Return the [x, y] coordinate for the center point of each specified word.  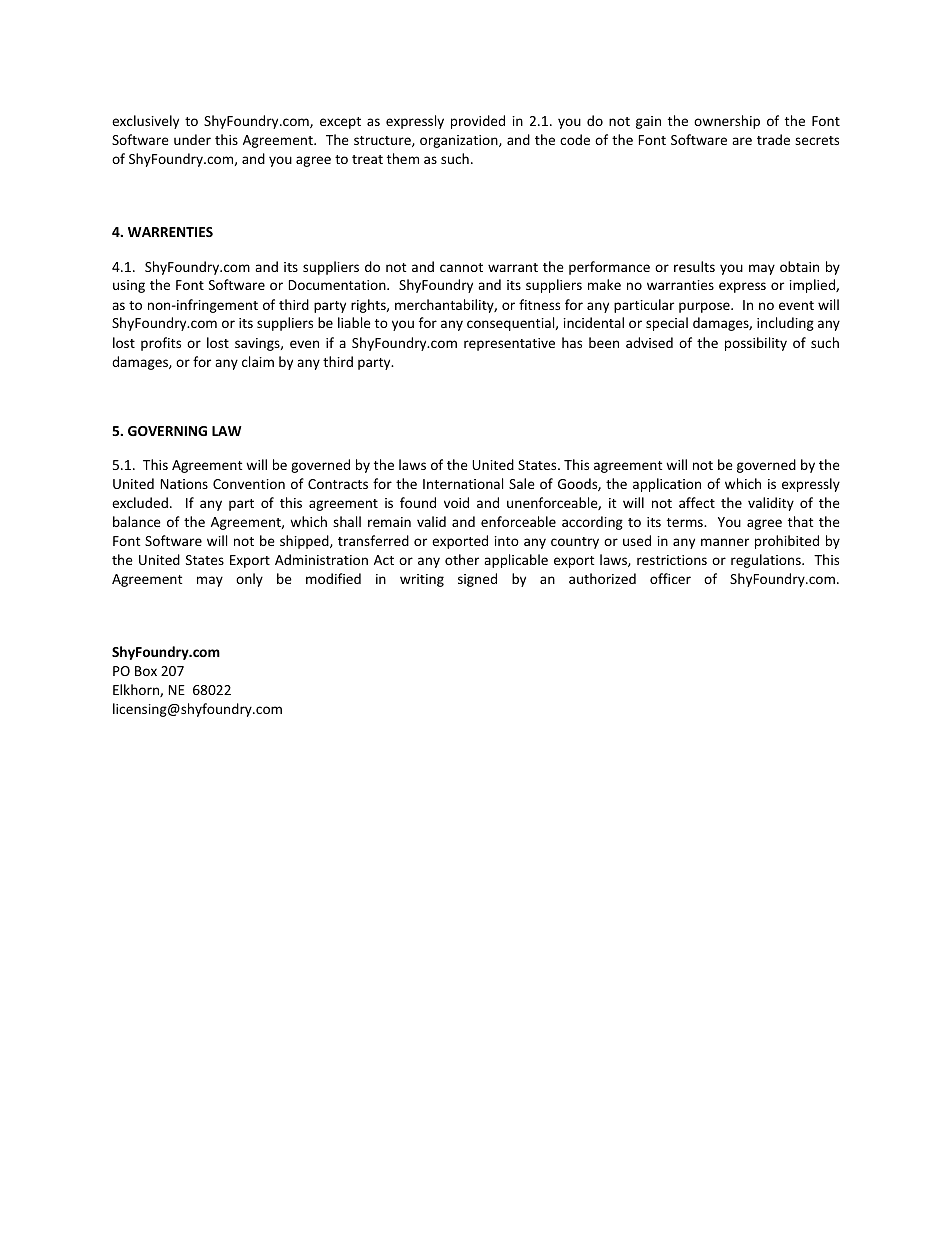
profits [161, 344]
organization [460, 141]
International [463, 483]
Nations [184, 484]
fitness [539, 304]
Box [146, 671]
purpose [705, 307]
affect [697, 502]
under [192, 139]
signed [477, 580]
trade [773, 139]
